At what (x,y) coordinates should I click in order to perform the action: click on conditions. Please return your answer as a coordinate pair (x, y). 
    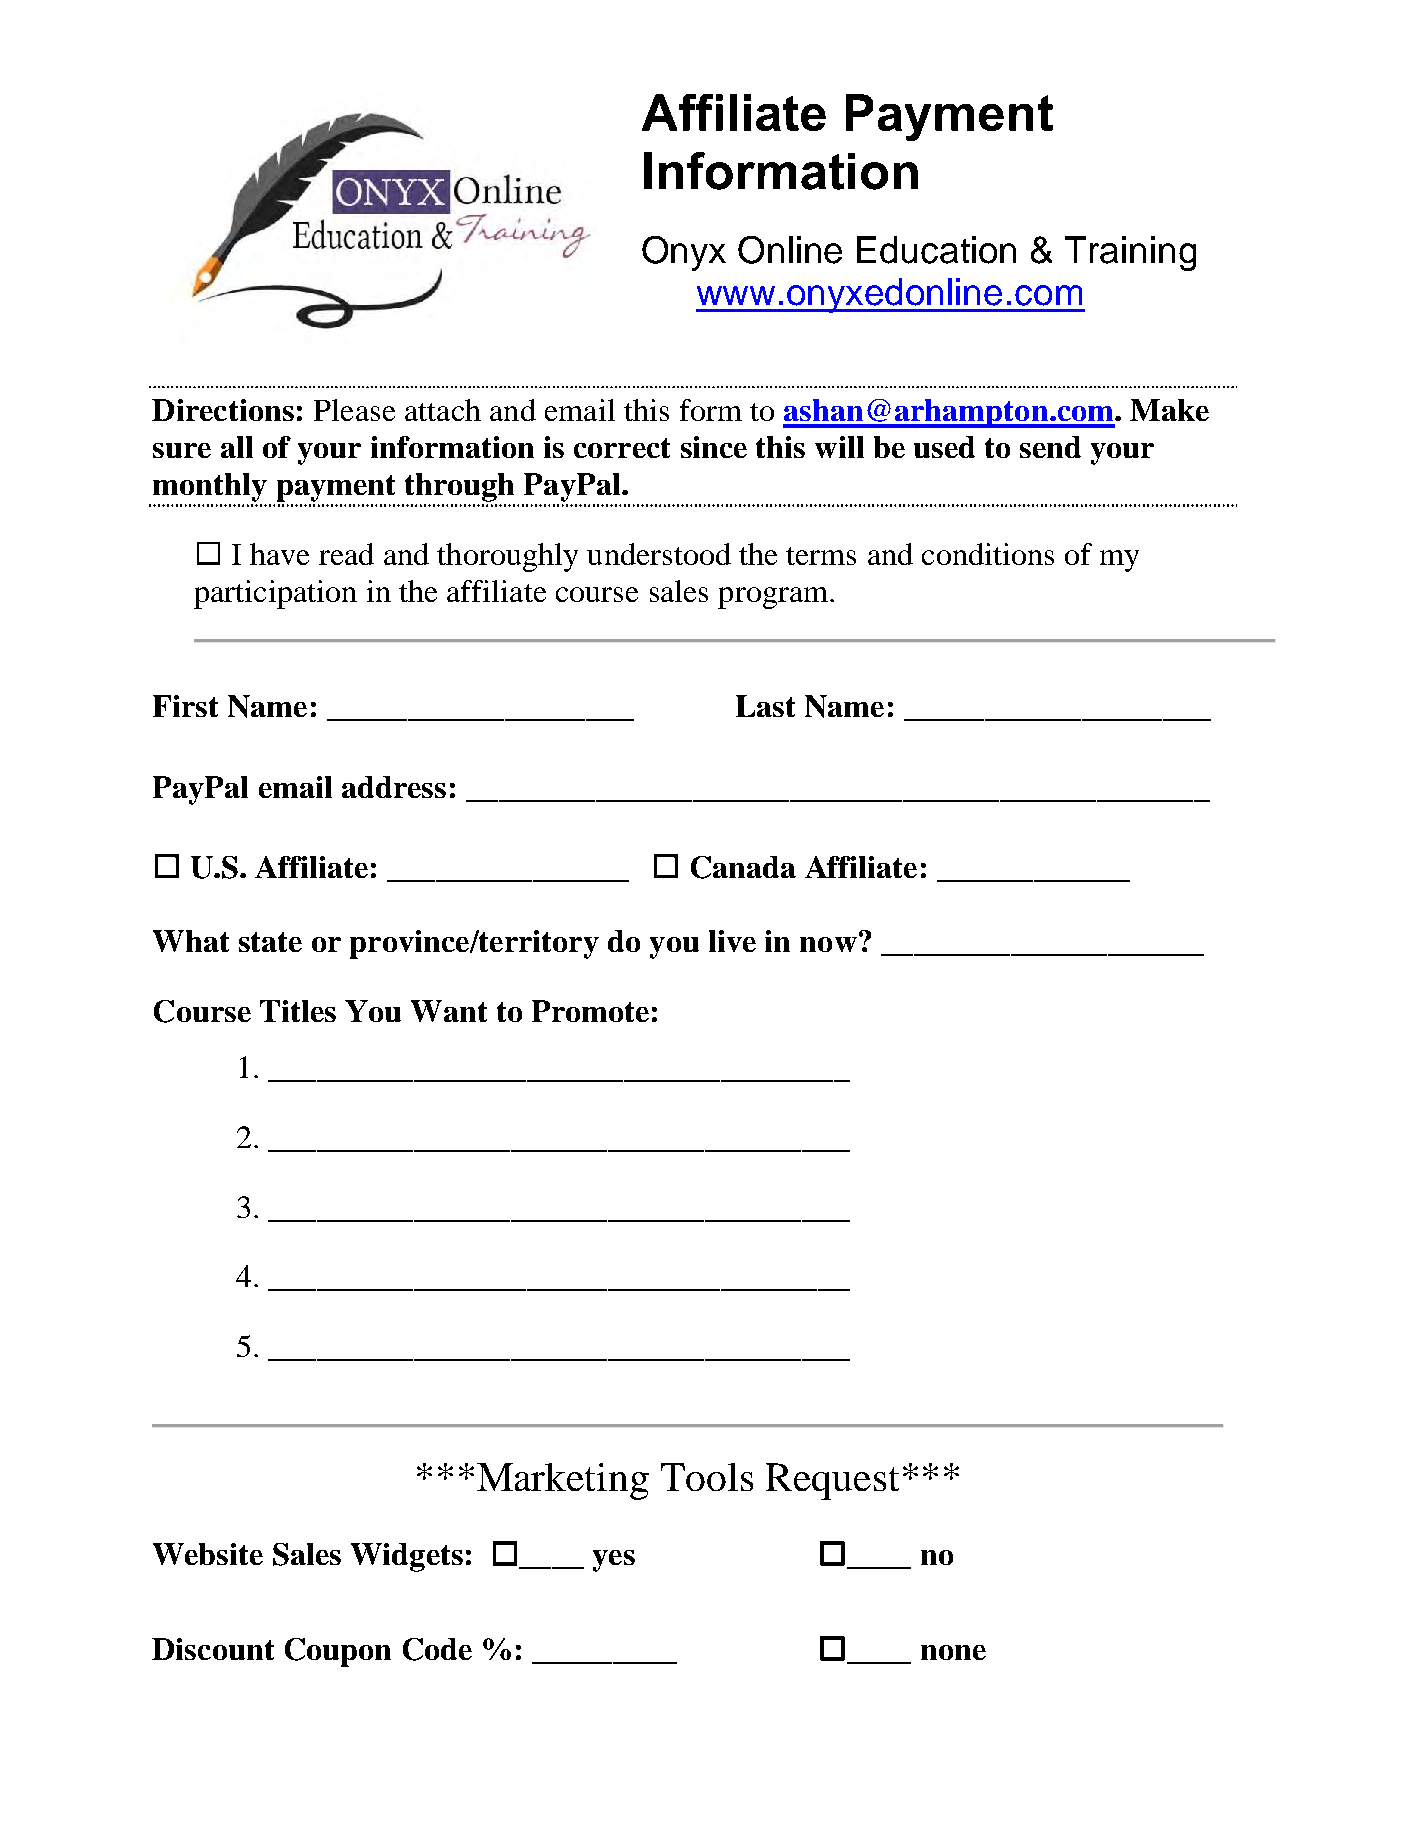
    Looking at the image, I should click on (988, 554).
